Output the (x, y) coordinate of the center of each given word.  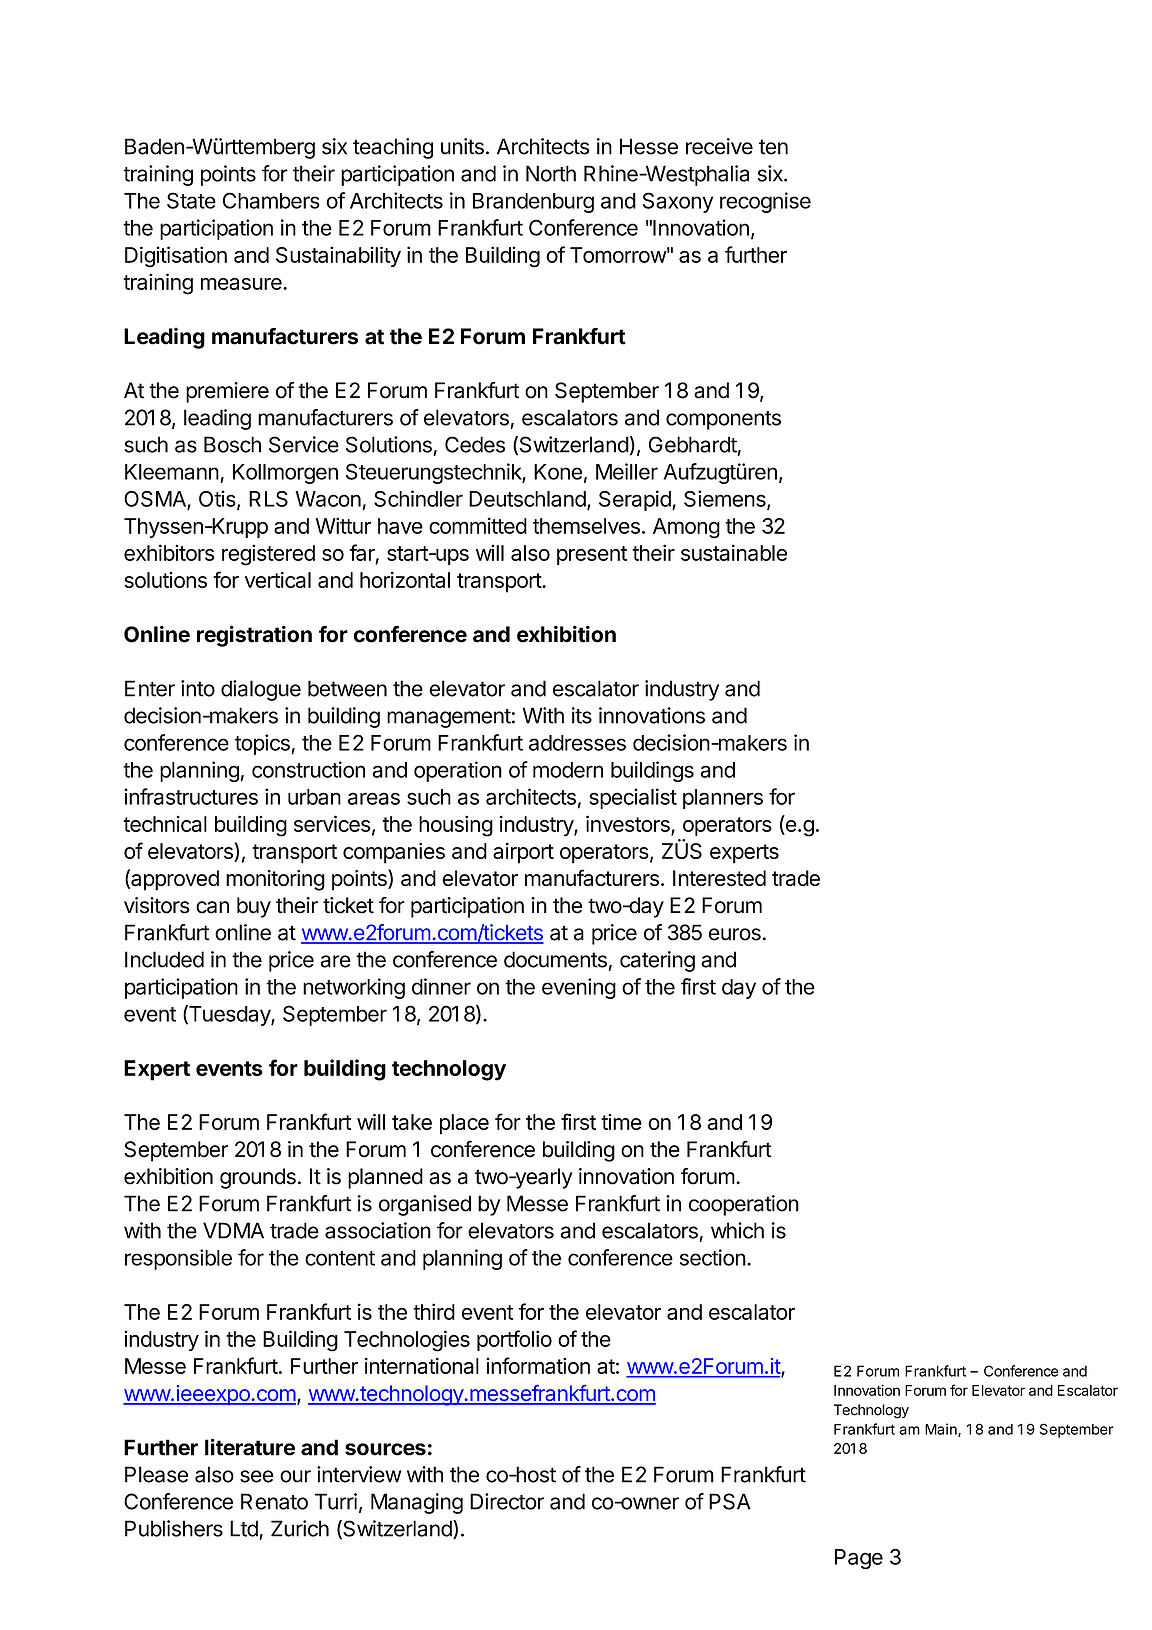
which (737, 1230)
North (551, 173)
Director (507, 1501)
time (621, 1122)
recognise (765, 202)
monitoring (275, 880)
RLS (268, 499)
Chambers (271, 200)
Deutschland (527, 499)
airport (523, 853)
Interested (719, 878)
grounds (258, 1178)
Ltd (244, 1528)
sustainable (734, 552)
